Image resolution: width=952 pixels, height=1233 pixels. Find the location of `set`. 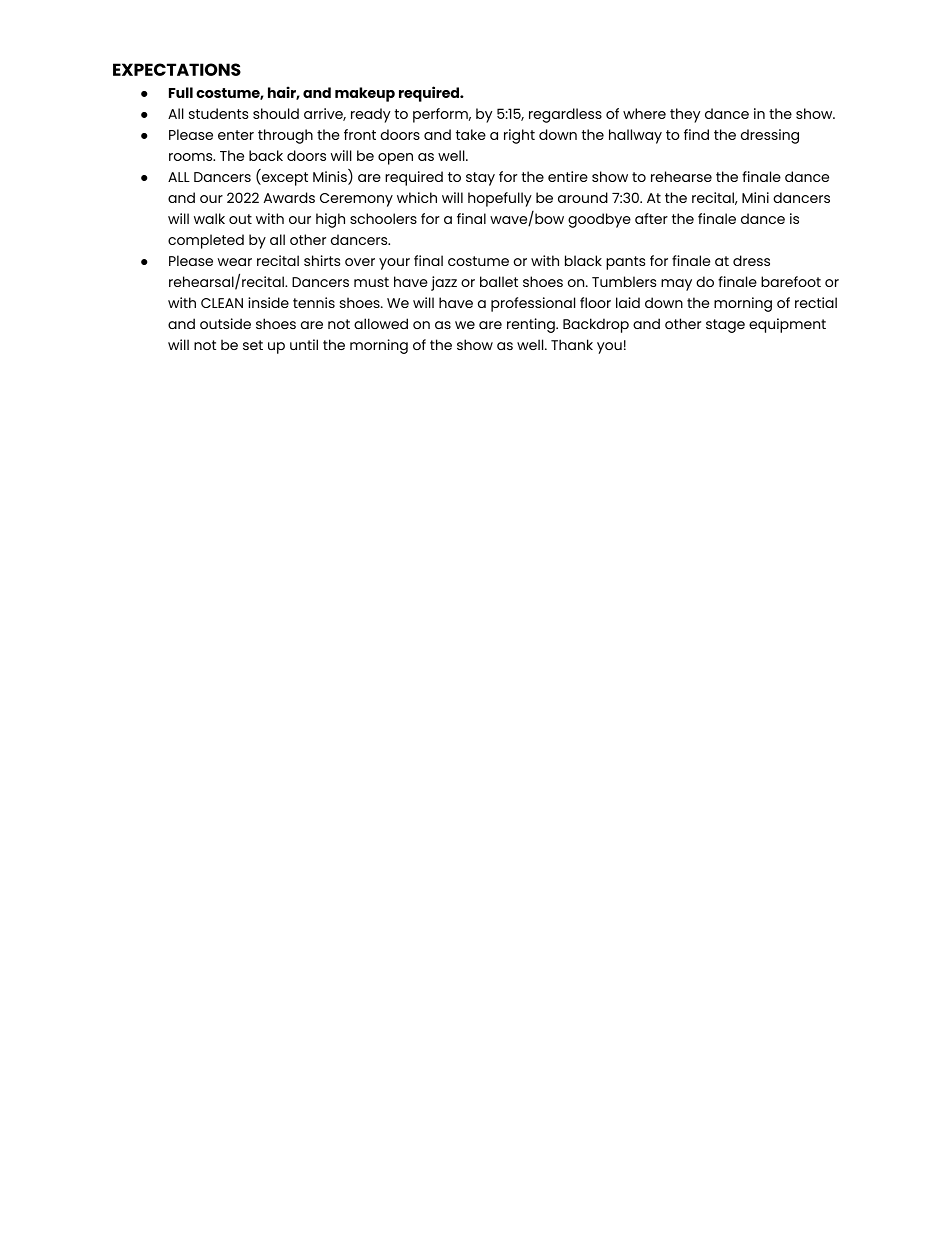

set is located at coordinates (253, 345).
